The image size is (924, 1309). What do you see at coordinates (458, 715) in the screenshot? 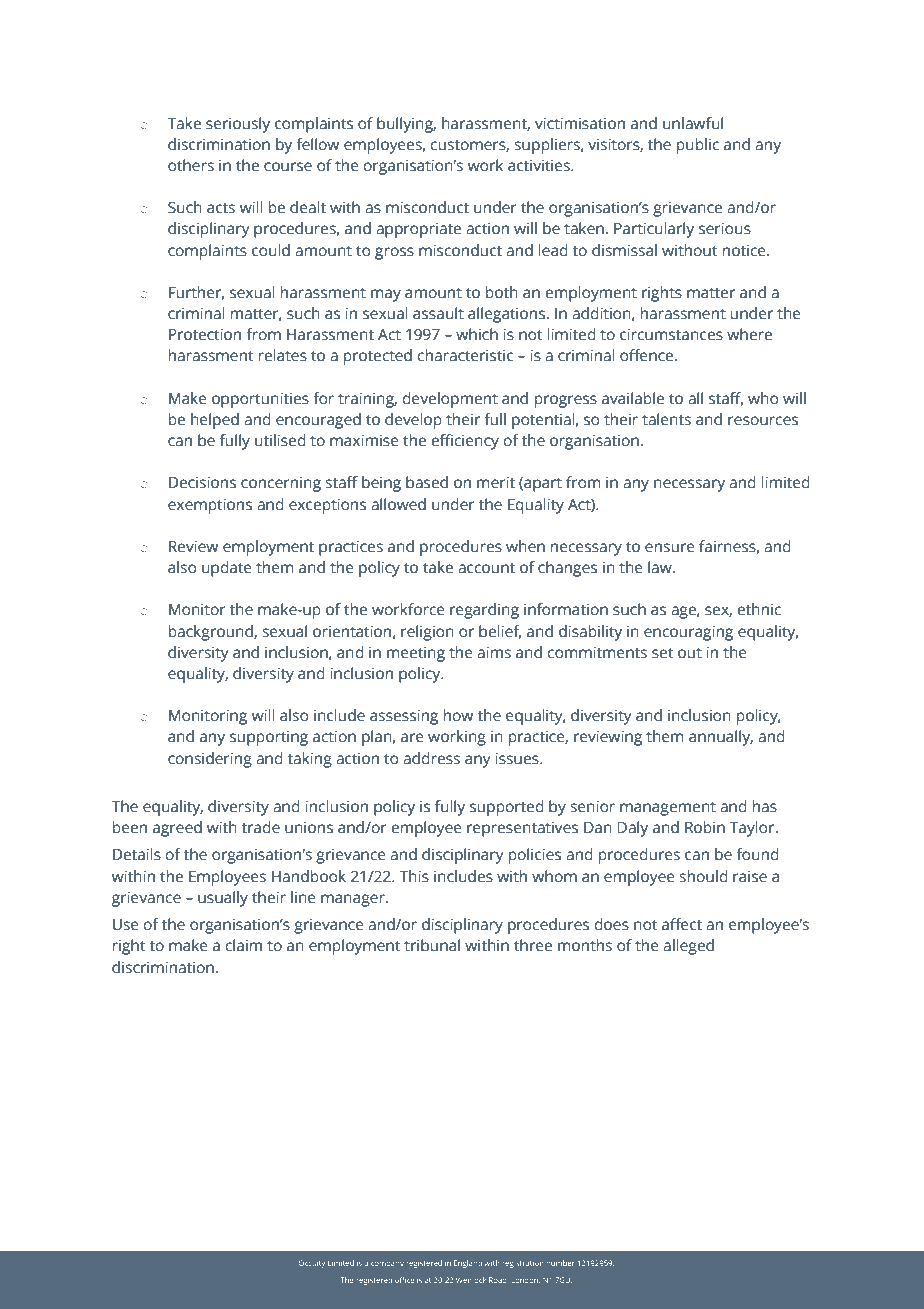
I see `how` at bounding box center [458, 715].
